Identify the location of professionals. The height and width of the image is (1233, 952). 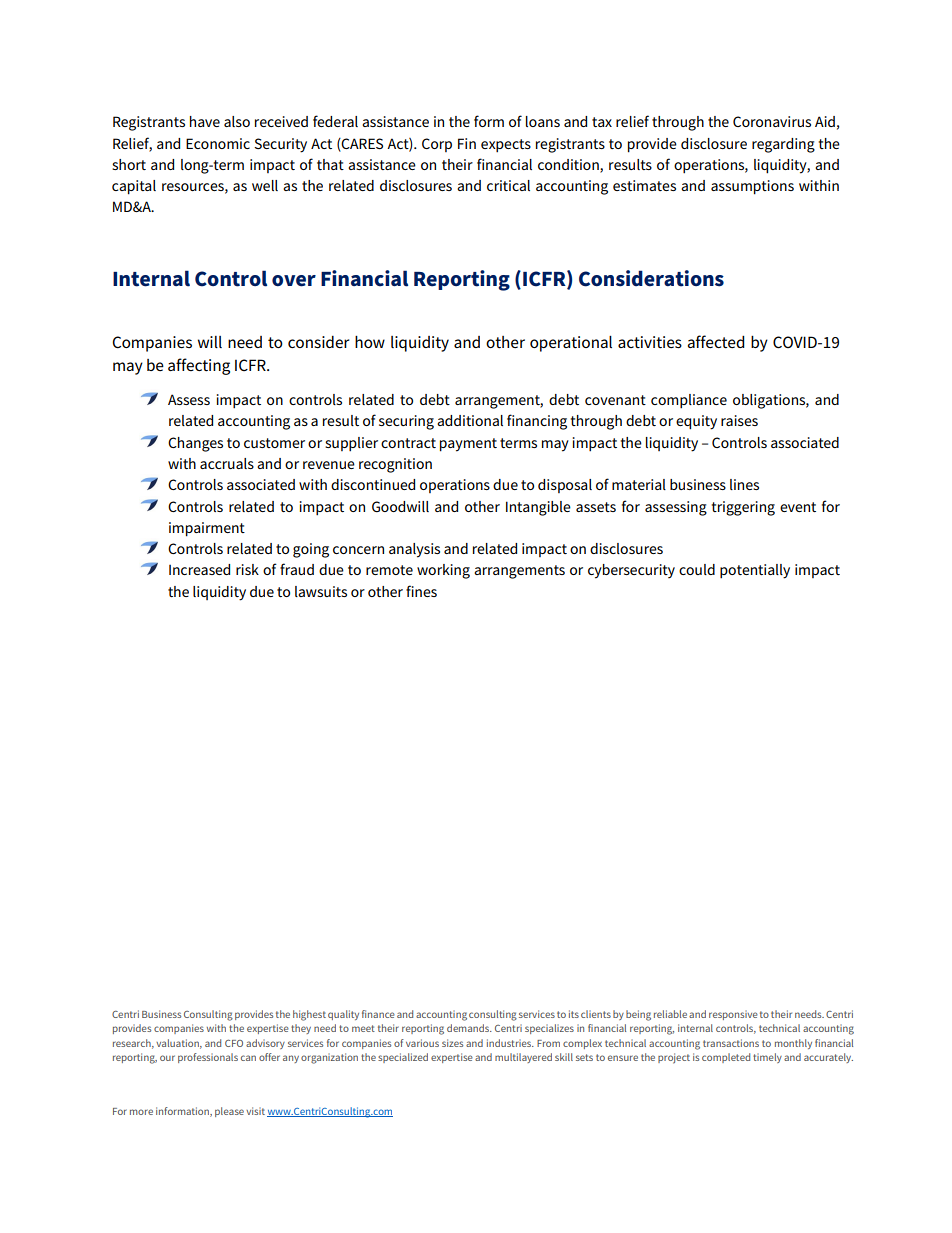
(208, 1058).
